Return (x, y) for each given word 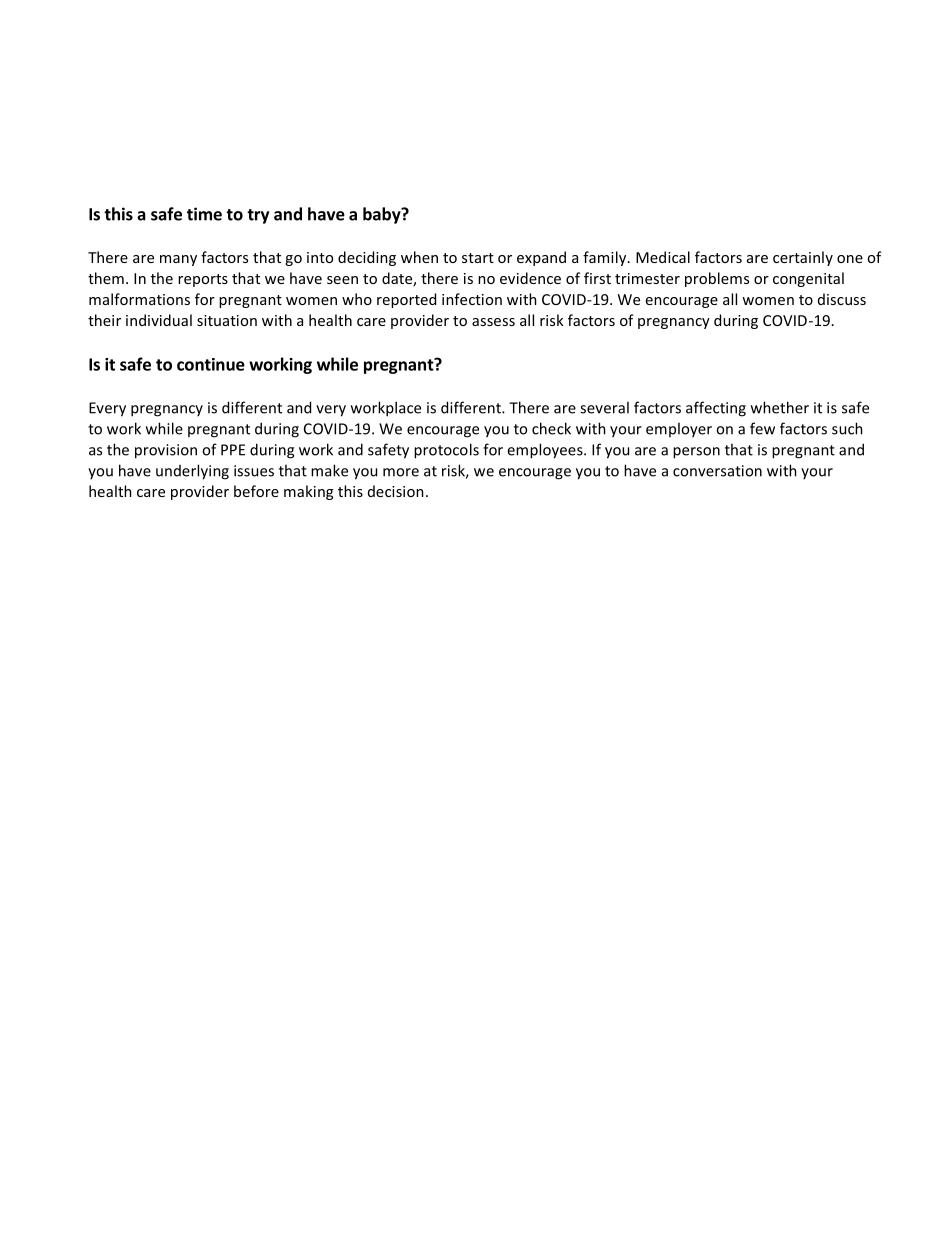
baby (383, 215)
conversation (717, 471)
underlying (192, 472)
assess (493, 322)
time (204, 214)
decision (396, 491)
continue (211, 364)
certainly (803, 258)
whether (780, 407)
